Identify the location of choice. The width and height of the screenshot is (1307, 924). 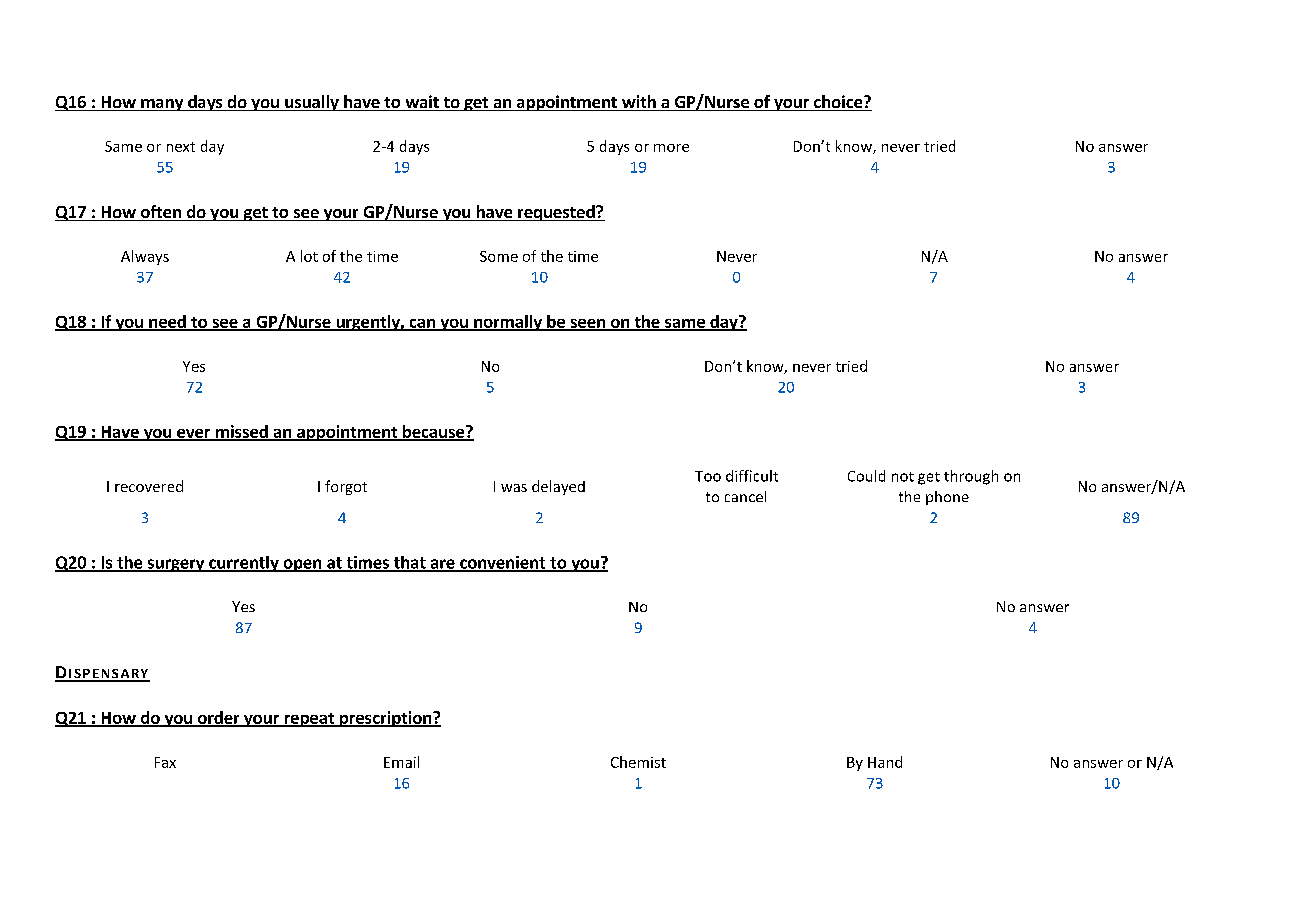
(838, 103).
